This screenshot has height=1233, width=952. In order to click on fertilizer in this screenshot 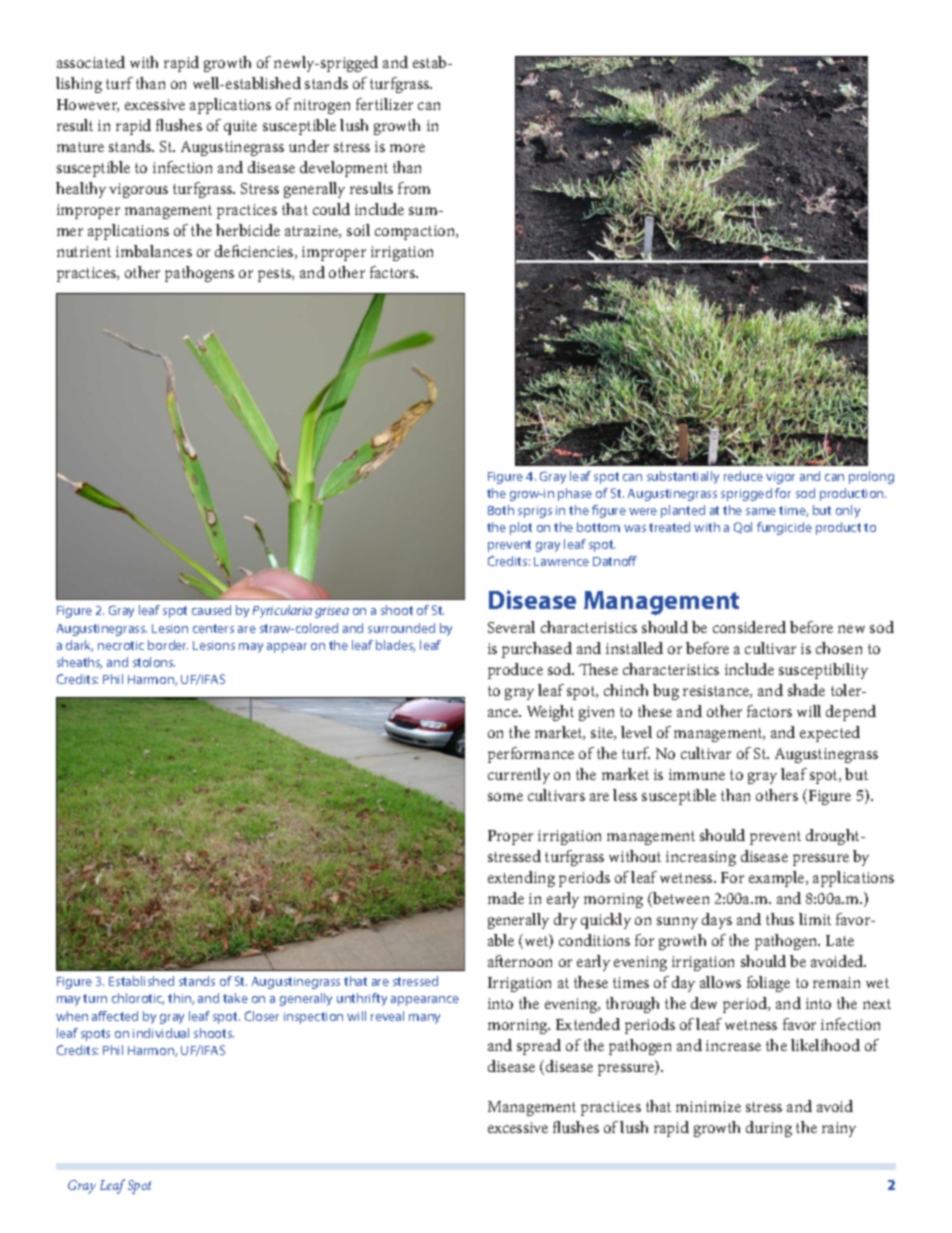, I will do `click(384, 104)`.
